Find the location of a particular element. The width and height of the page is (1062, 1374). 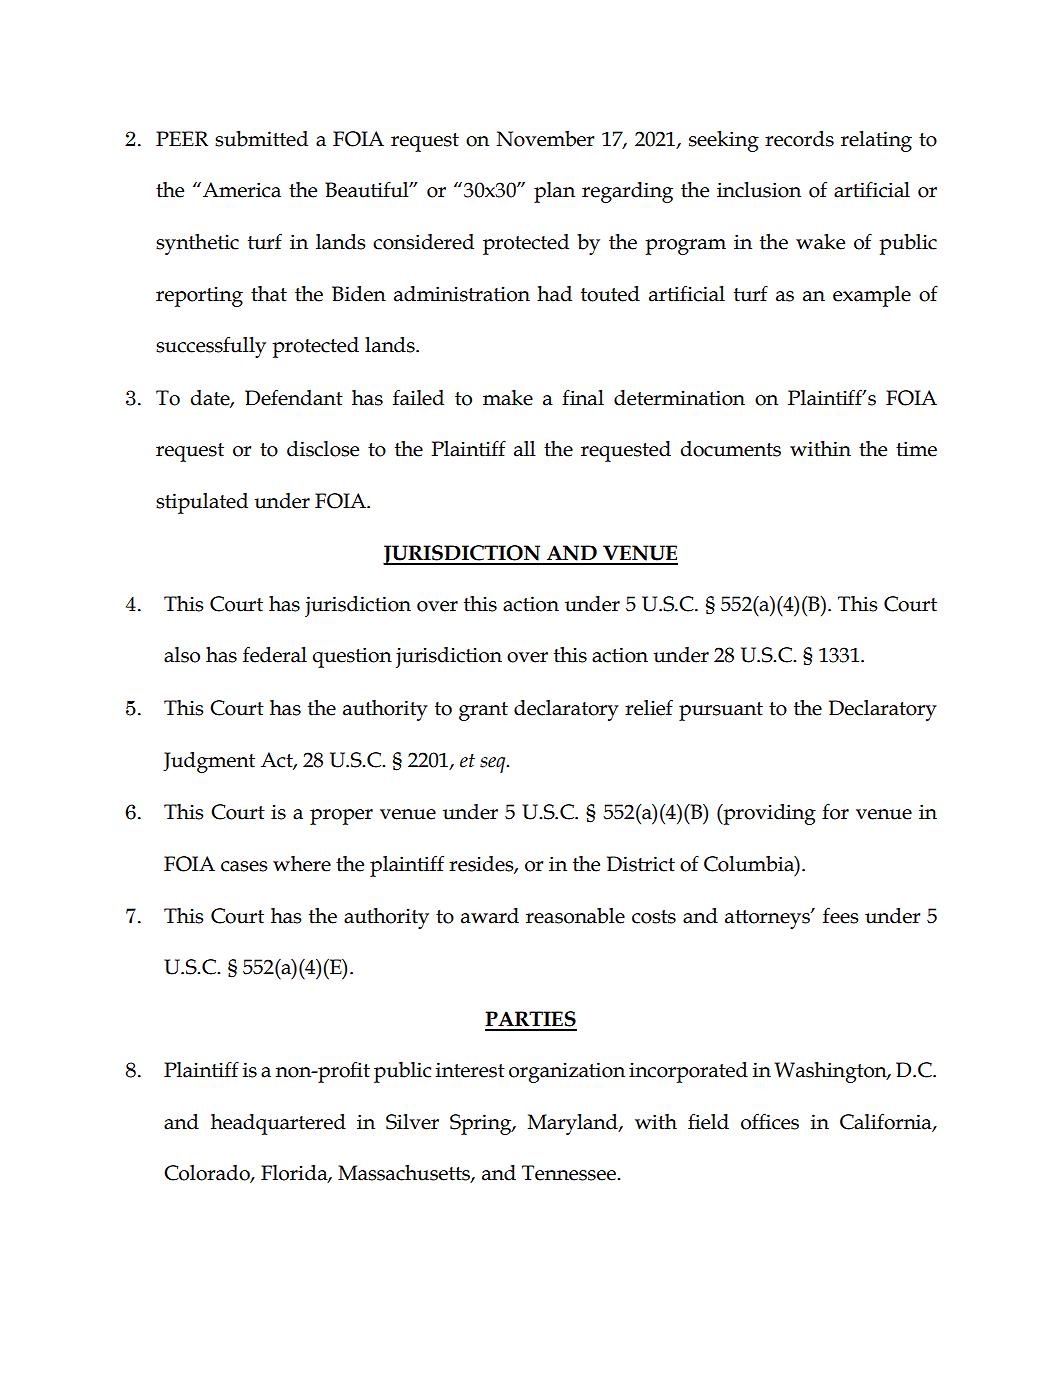

records is located at coordinates (799, 139).
